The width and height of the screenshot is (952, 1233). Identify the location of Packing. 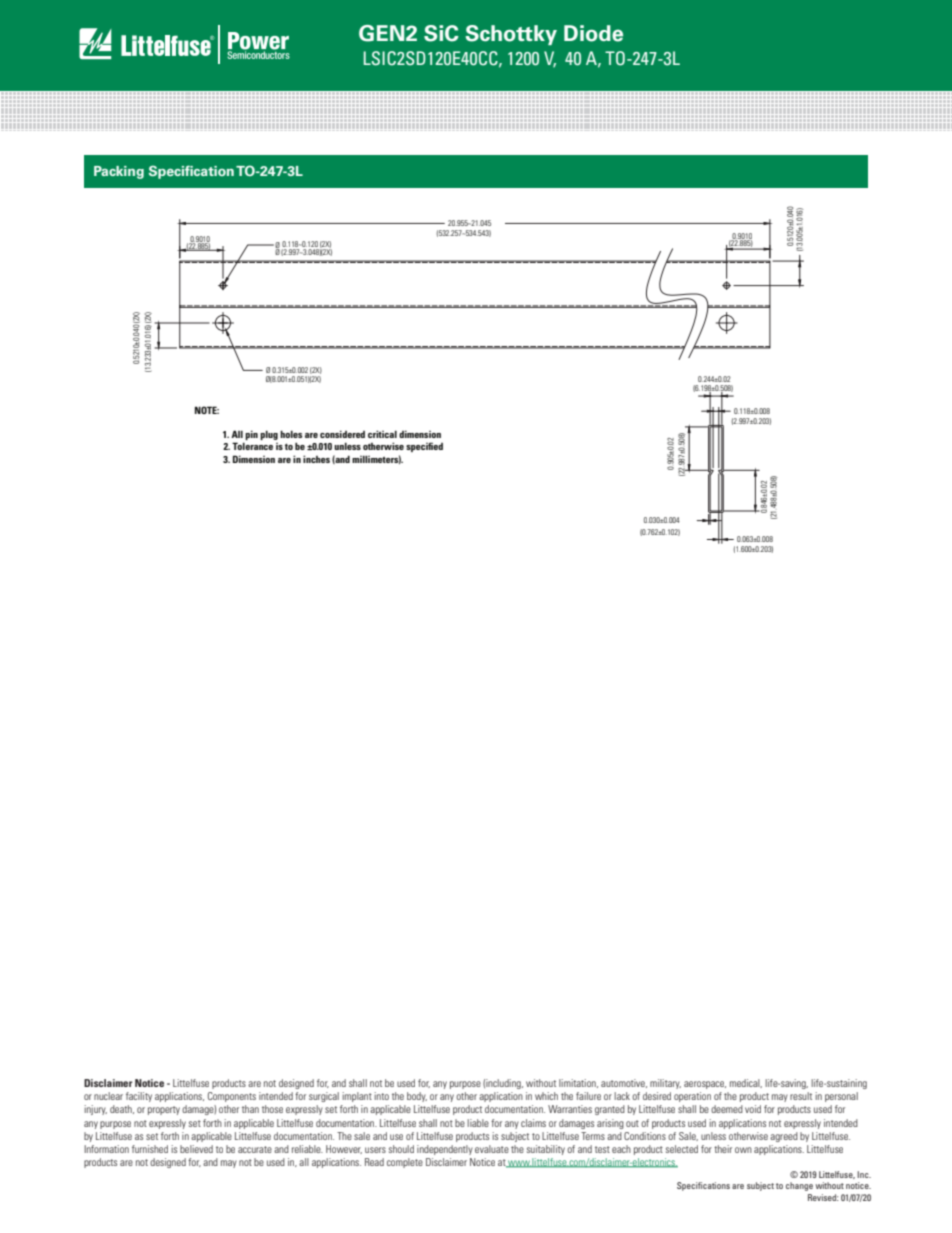
(119, 172).
